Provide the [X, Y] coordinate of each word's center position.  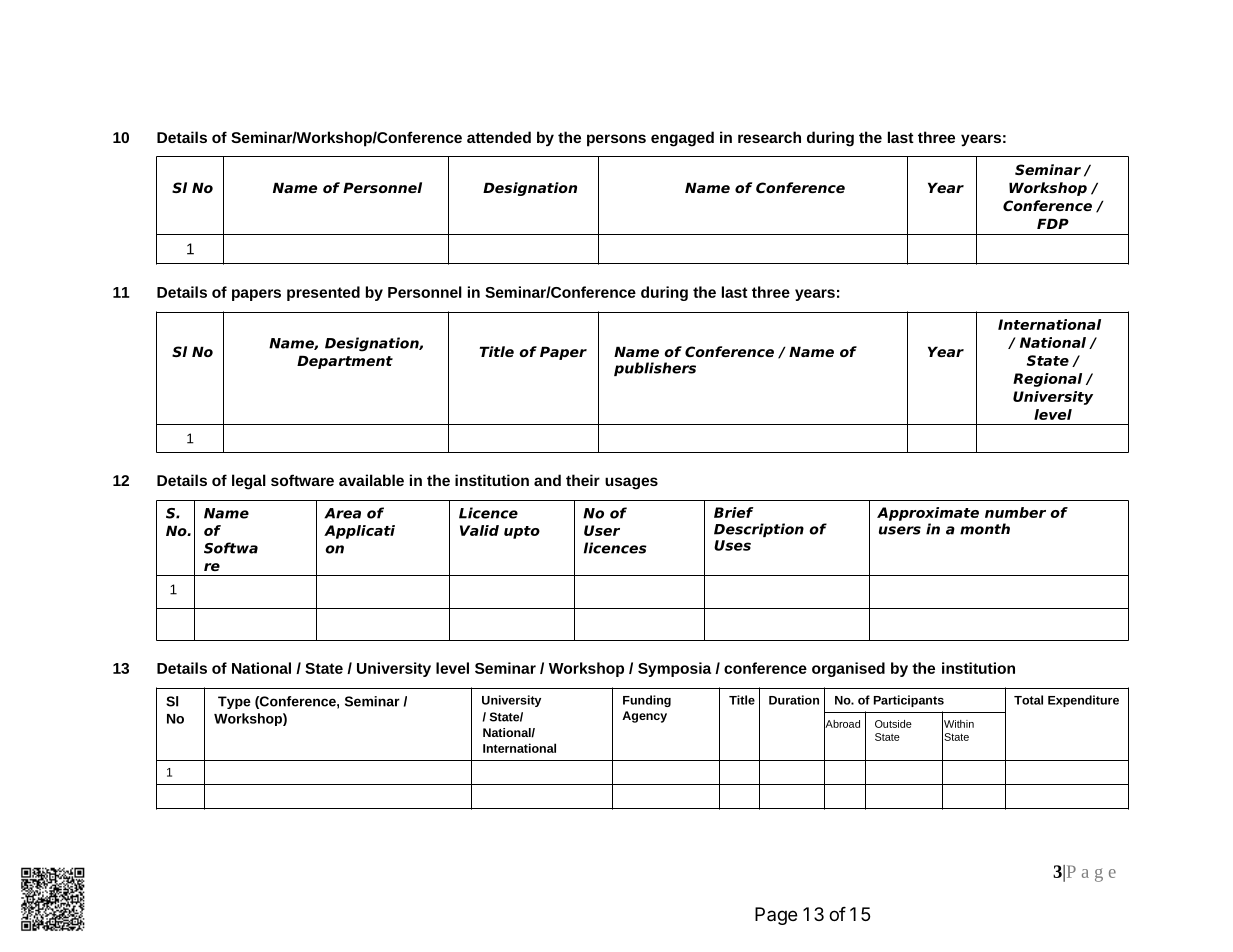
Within [958, 723]
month [985, 529]
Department [345, 362]
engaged [682, 139]
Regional [1047, 380]
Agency [644, 717]
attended [499, 137]
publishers [655, 369]
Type [234, 702]
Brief [734, 512]
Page [776, 916]
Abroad [842, 723]
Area [342, 513]
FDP [1053, 223]
